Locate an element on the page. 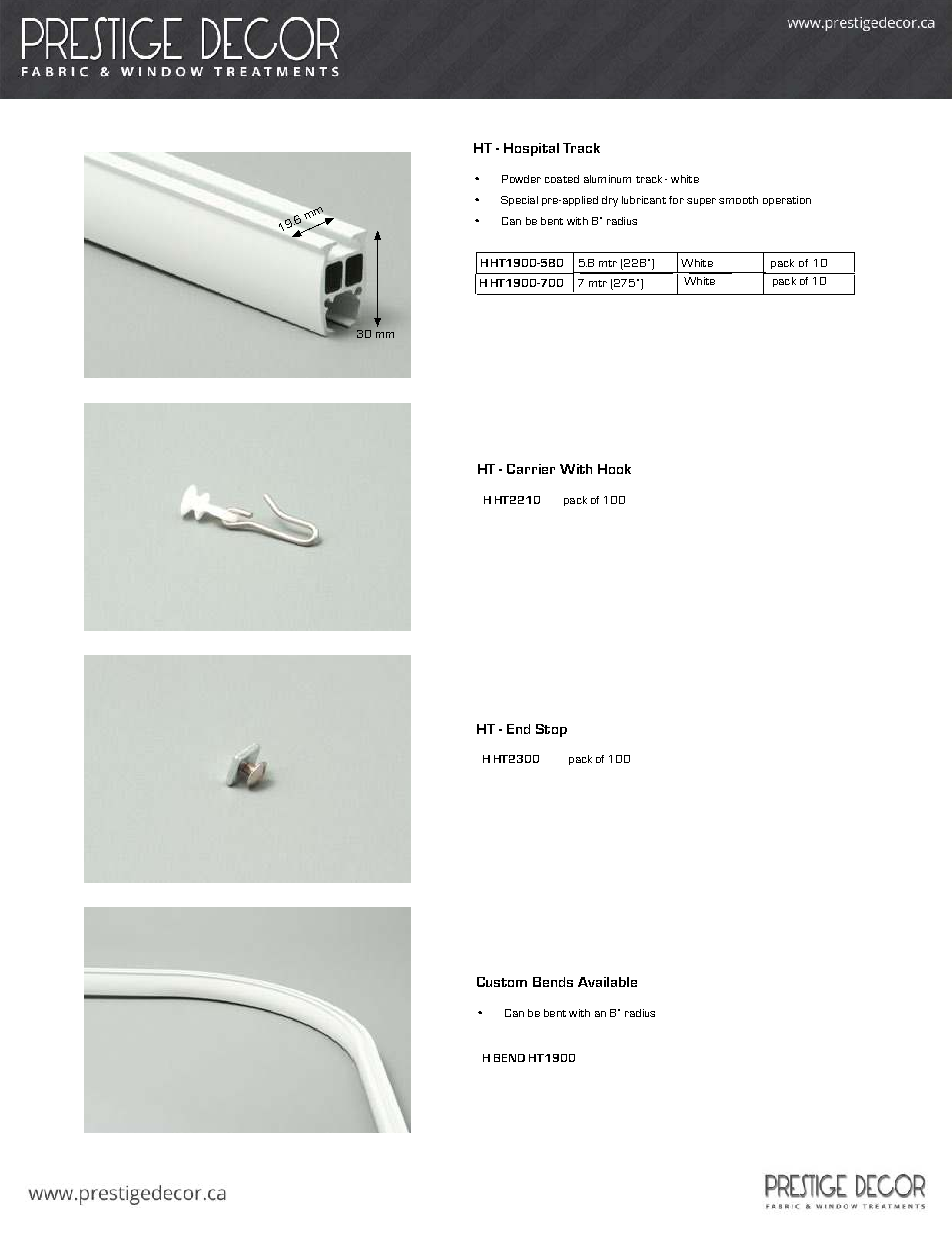 This page has width=952, height=1233. lubricant is located at coordinates (644, 200).
